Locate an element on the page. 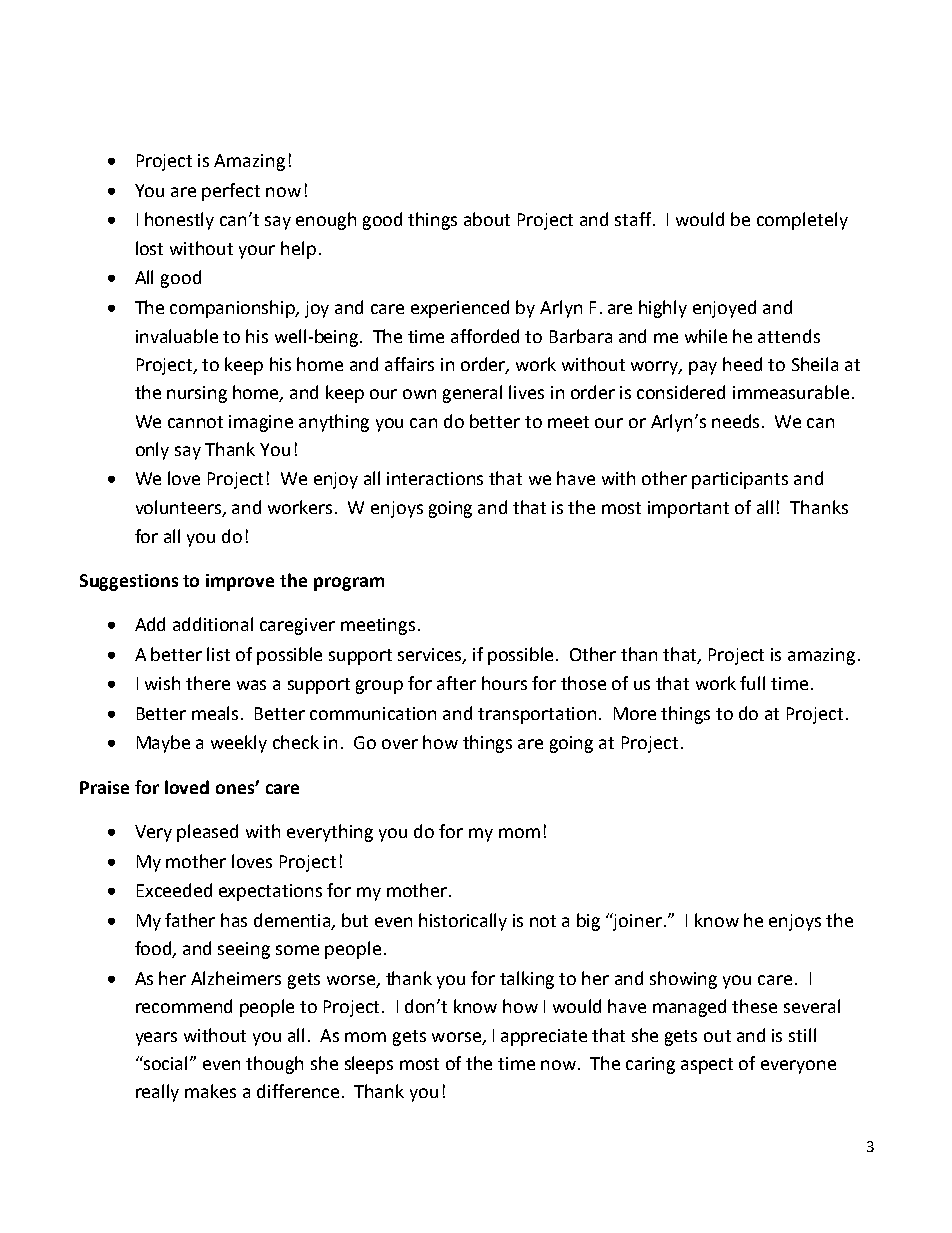 The image size is (952, 1233). perfect is located at coordinates (231, 192).
